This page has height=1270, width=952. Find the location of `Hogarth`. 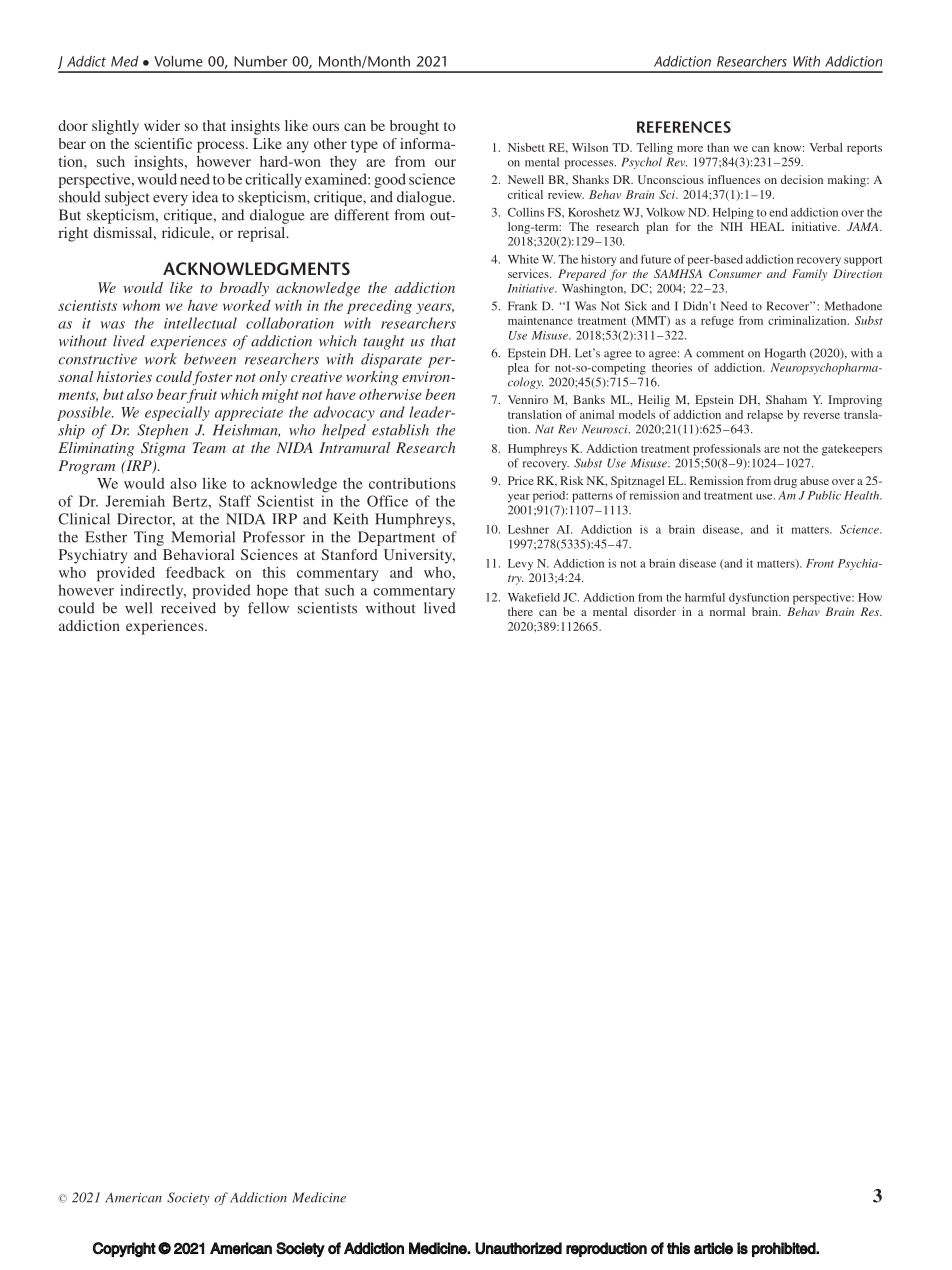

Hogarth is located at coordinates (785, 354).
